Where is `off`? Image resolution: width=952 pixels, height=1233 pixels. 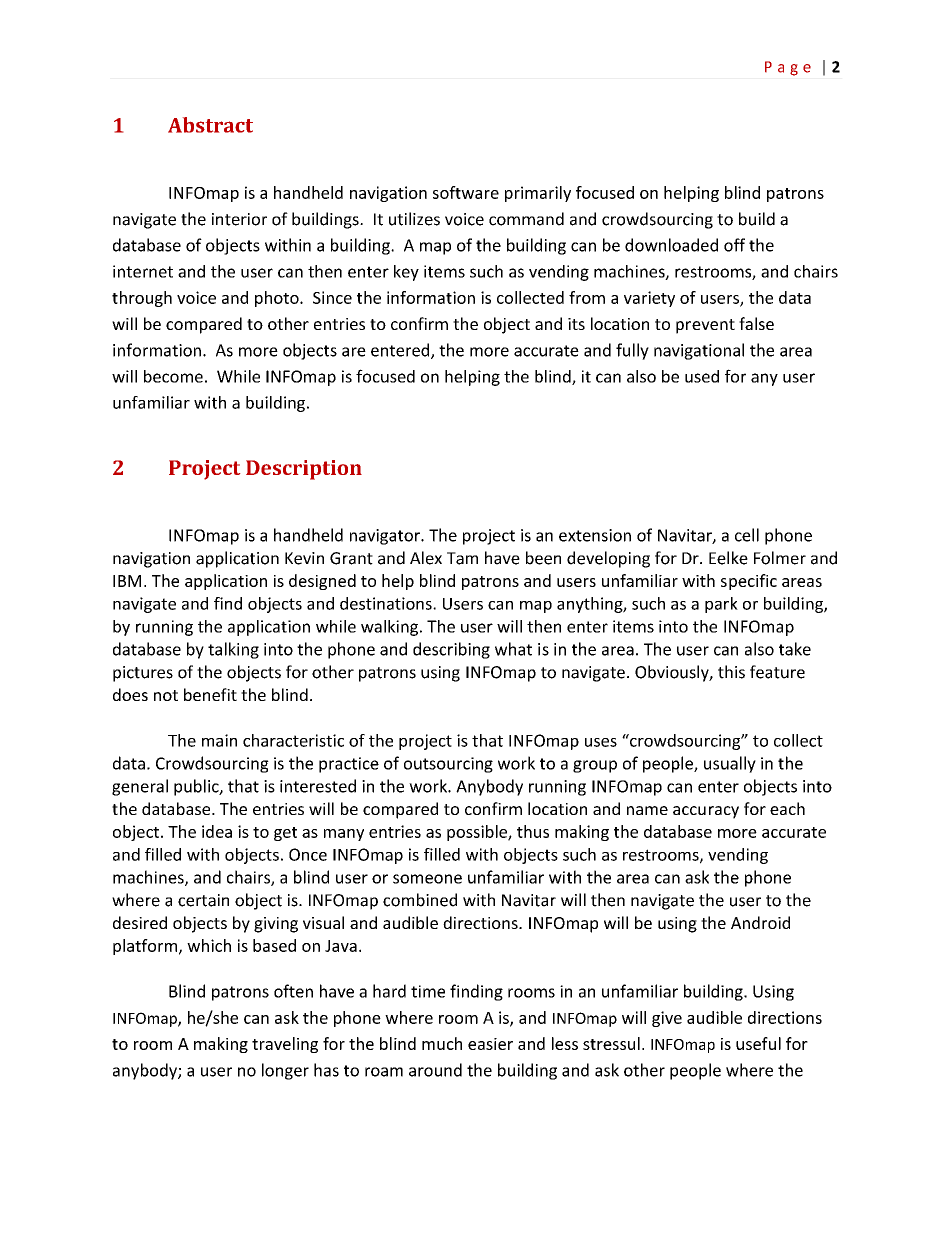 off is located at coordinates (734, 245).
